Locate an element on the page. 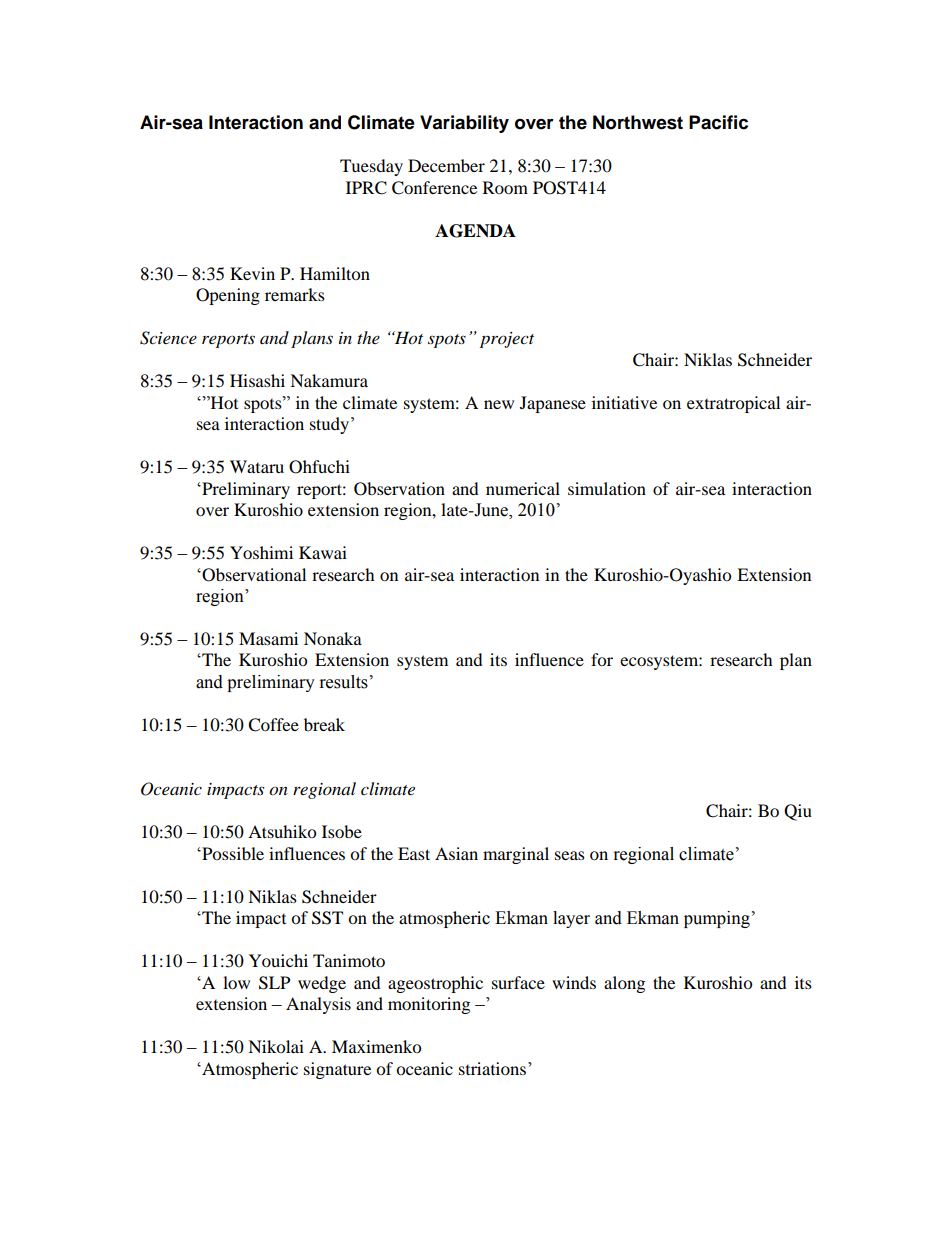 The height and width of the document is (1233, 952). simulation is located at coordinates (607, 488).
